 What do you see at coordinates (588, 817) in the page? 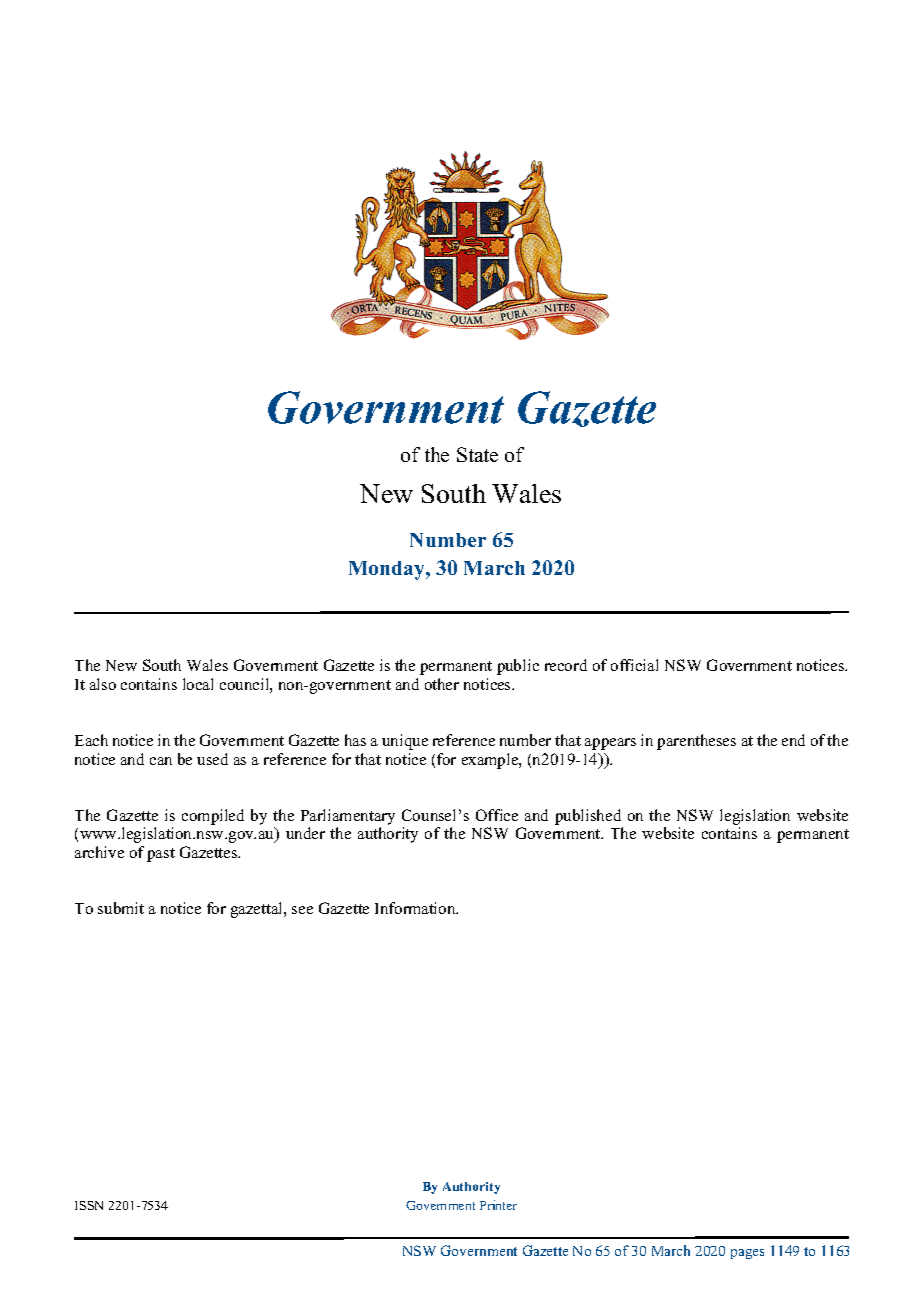
I see `published` at bounding box center [588, 817].
